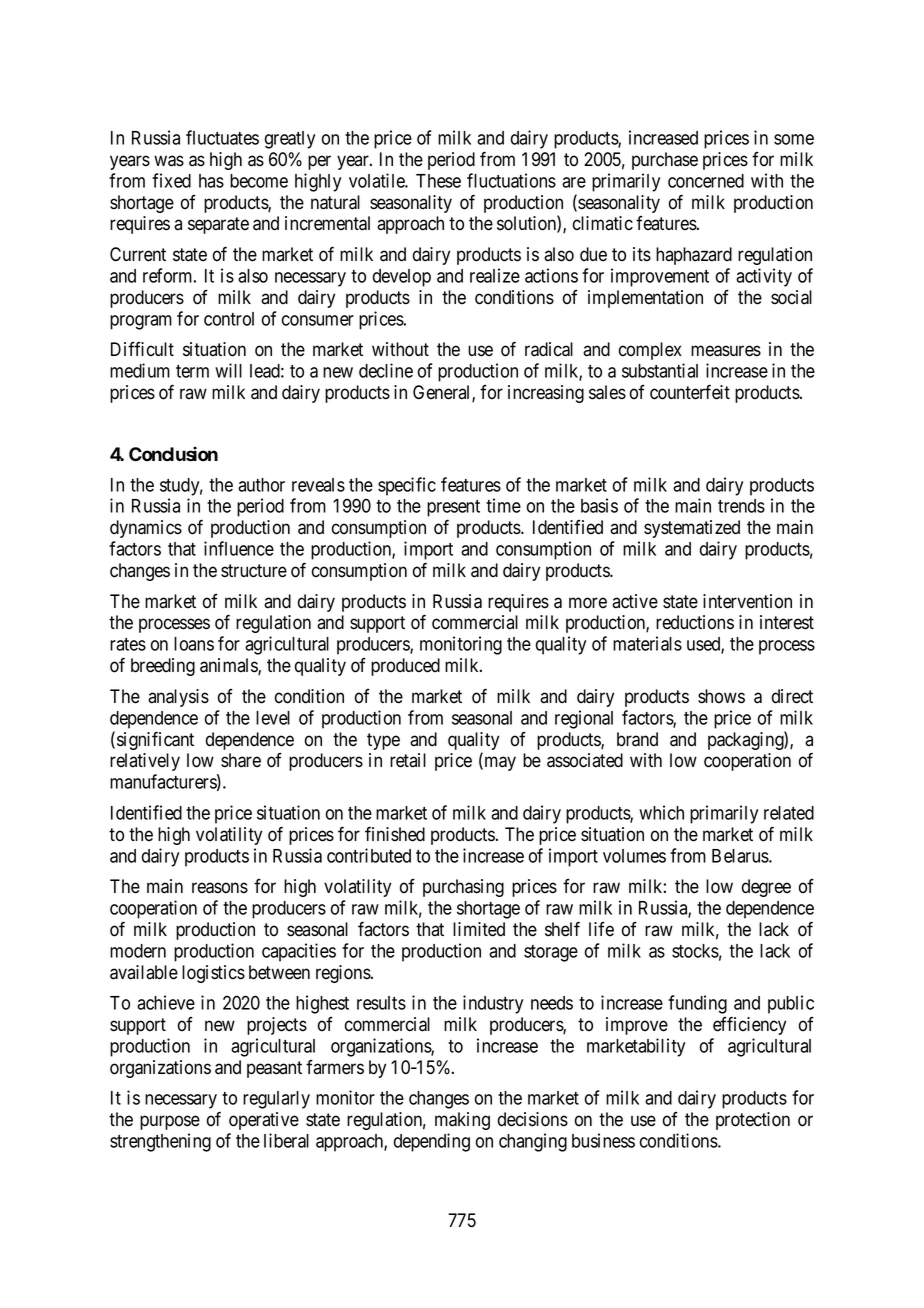 This screenshot has width=924, height=1308. Describe the element at coordinates (753, 1121) in the screenshot. I see `protection` at that location.
